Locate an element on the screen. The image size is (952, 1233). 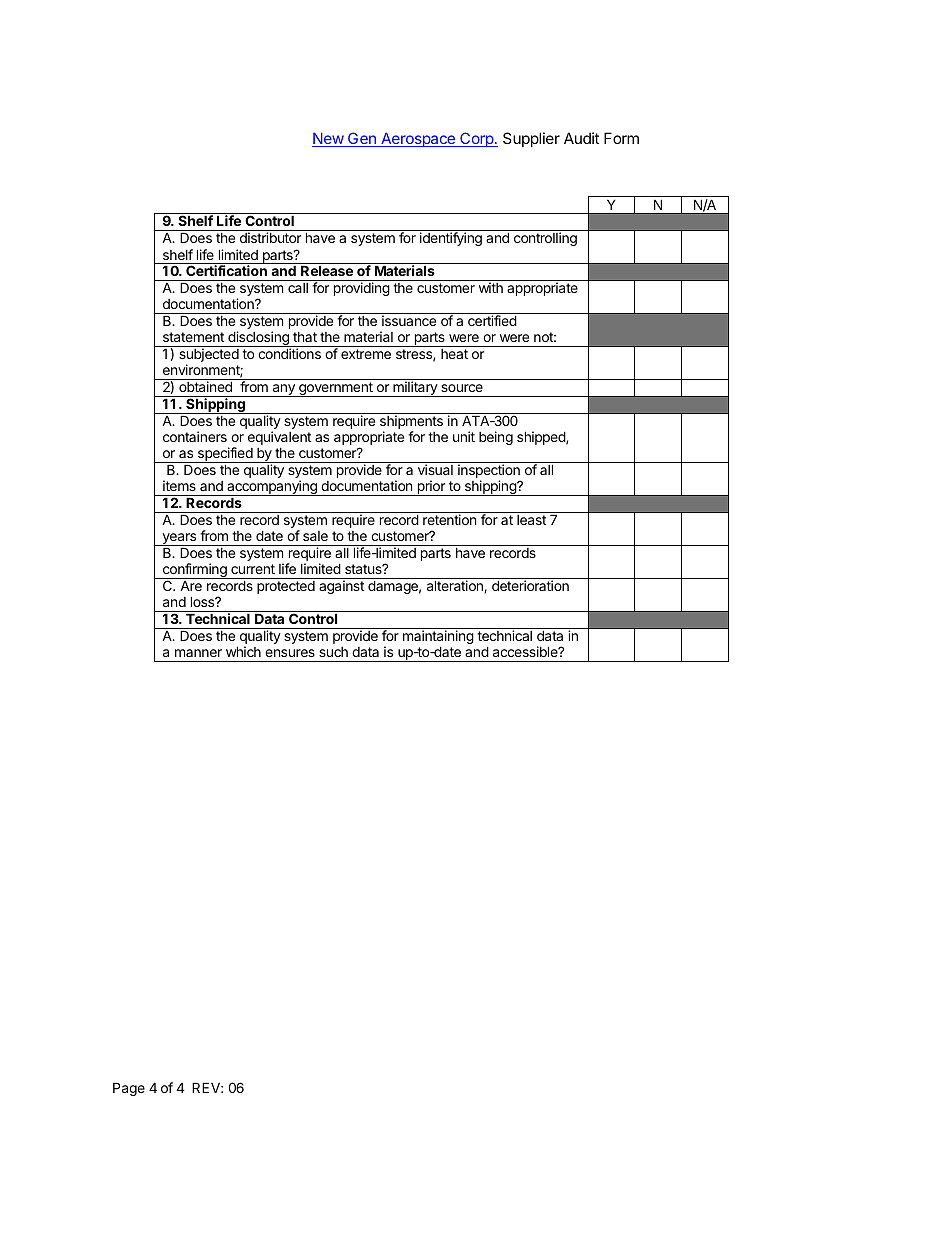
containers is located at coordinates (195, 436).
